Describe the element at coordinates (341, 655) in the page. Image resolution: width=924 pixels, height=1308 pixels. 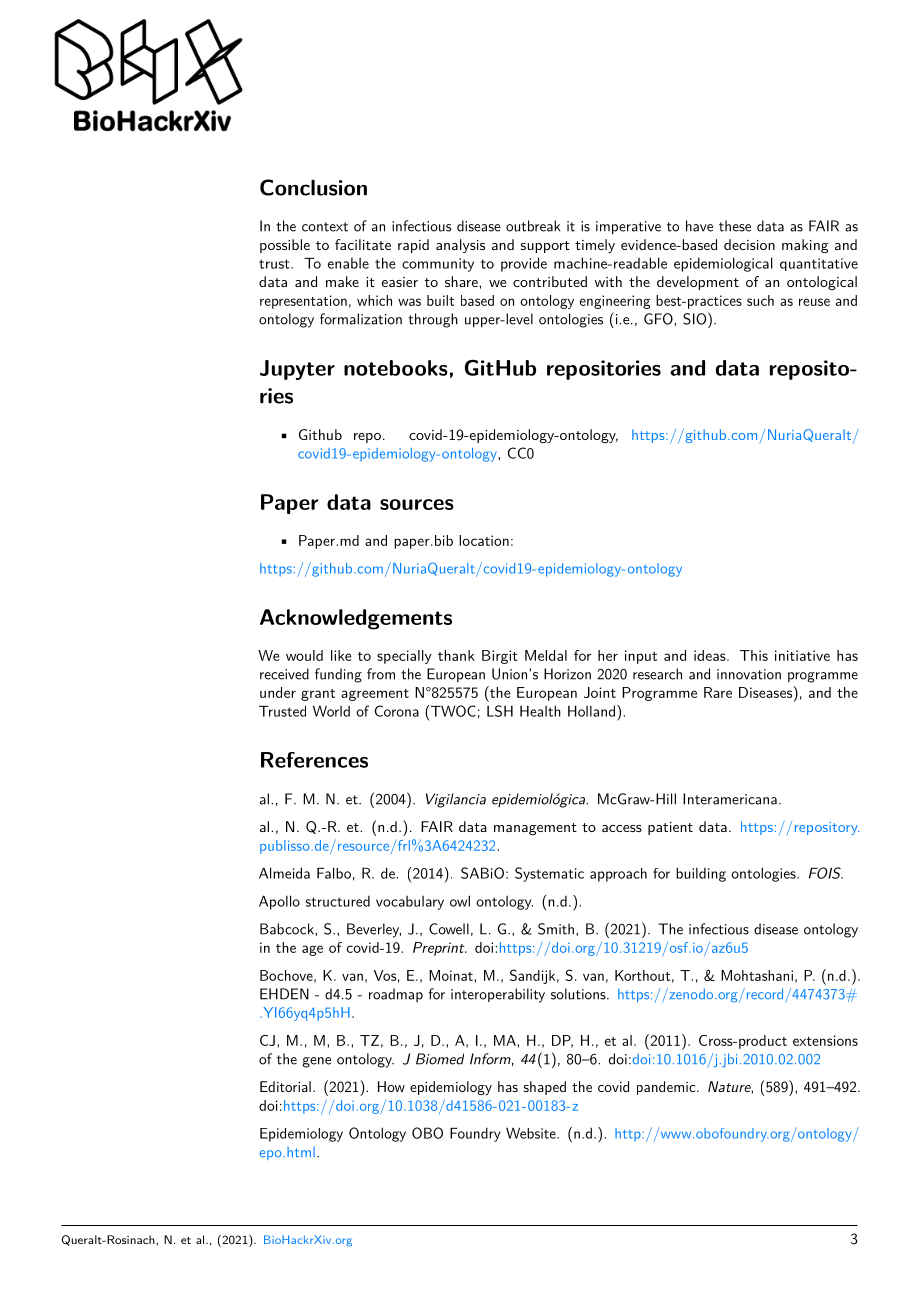
I see `like` at that location.
